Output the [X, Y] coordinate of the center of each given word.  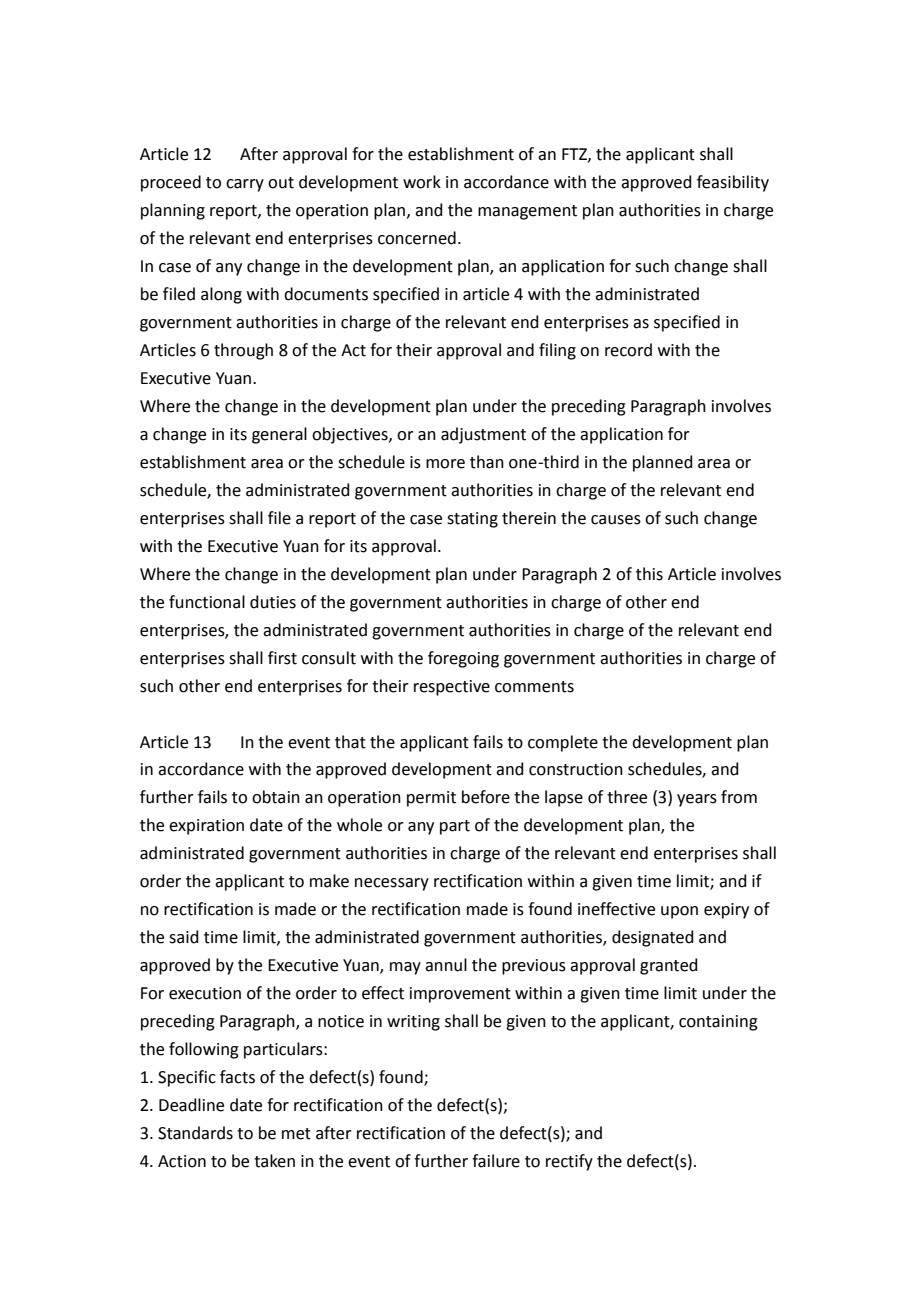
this [649, 574]
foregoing [463, 659]
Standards [195, 1133]
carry [245, 185]
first [282, 658]
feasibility [733, 183]
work [422, 182]
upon [679, 912]
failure [496, 1161]
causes [616, 520]
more [445, 464]
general [279, 435]
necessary [392, 884]
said [184, 937]
